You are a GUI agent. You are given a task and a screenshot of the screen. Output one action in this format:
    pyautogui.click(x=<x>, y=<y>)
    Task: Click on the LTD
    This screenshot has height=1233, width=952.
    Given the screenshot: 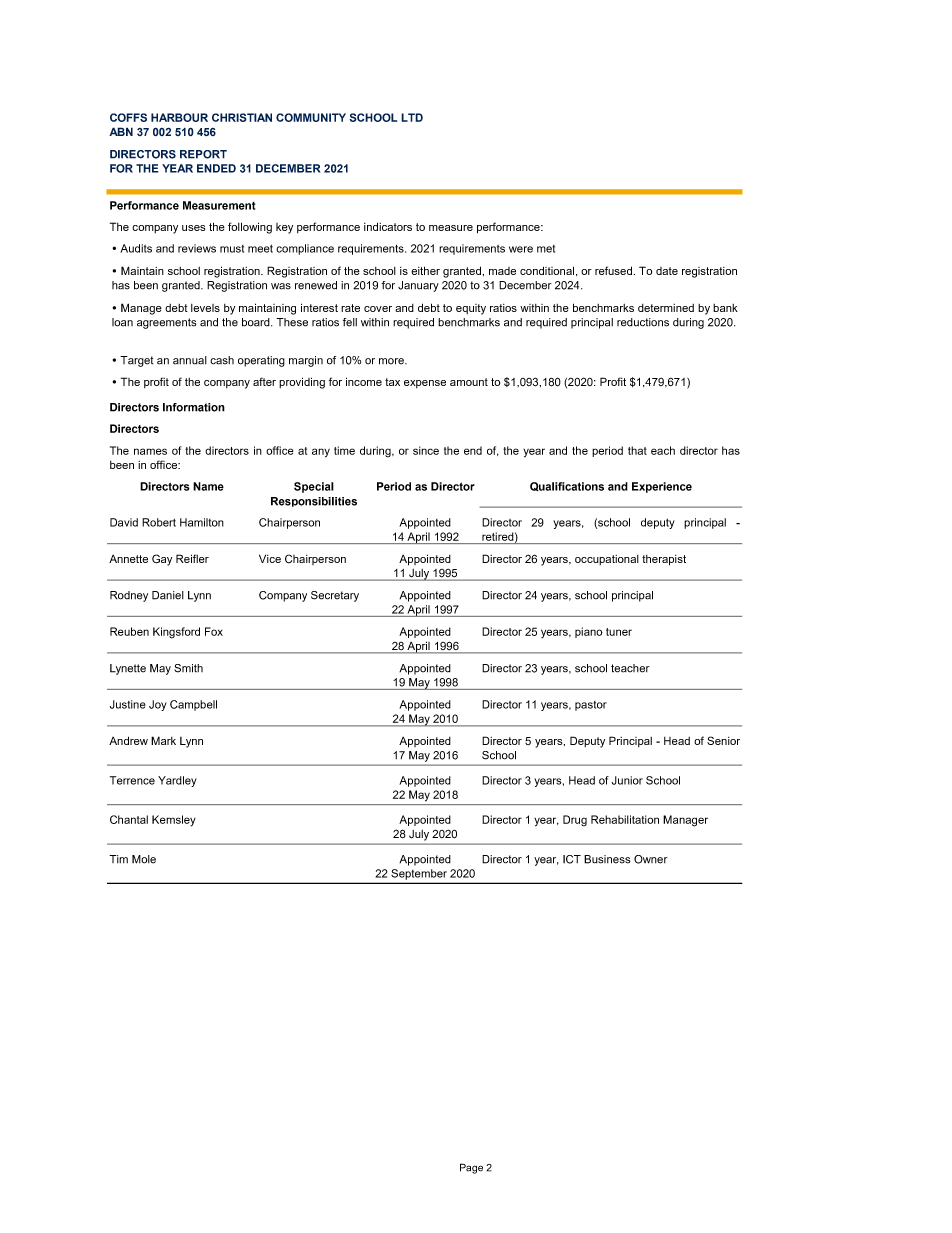 What is the action you would take?
    pyautogui.click(x=412, y=117)
